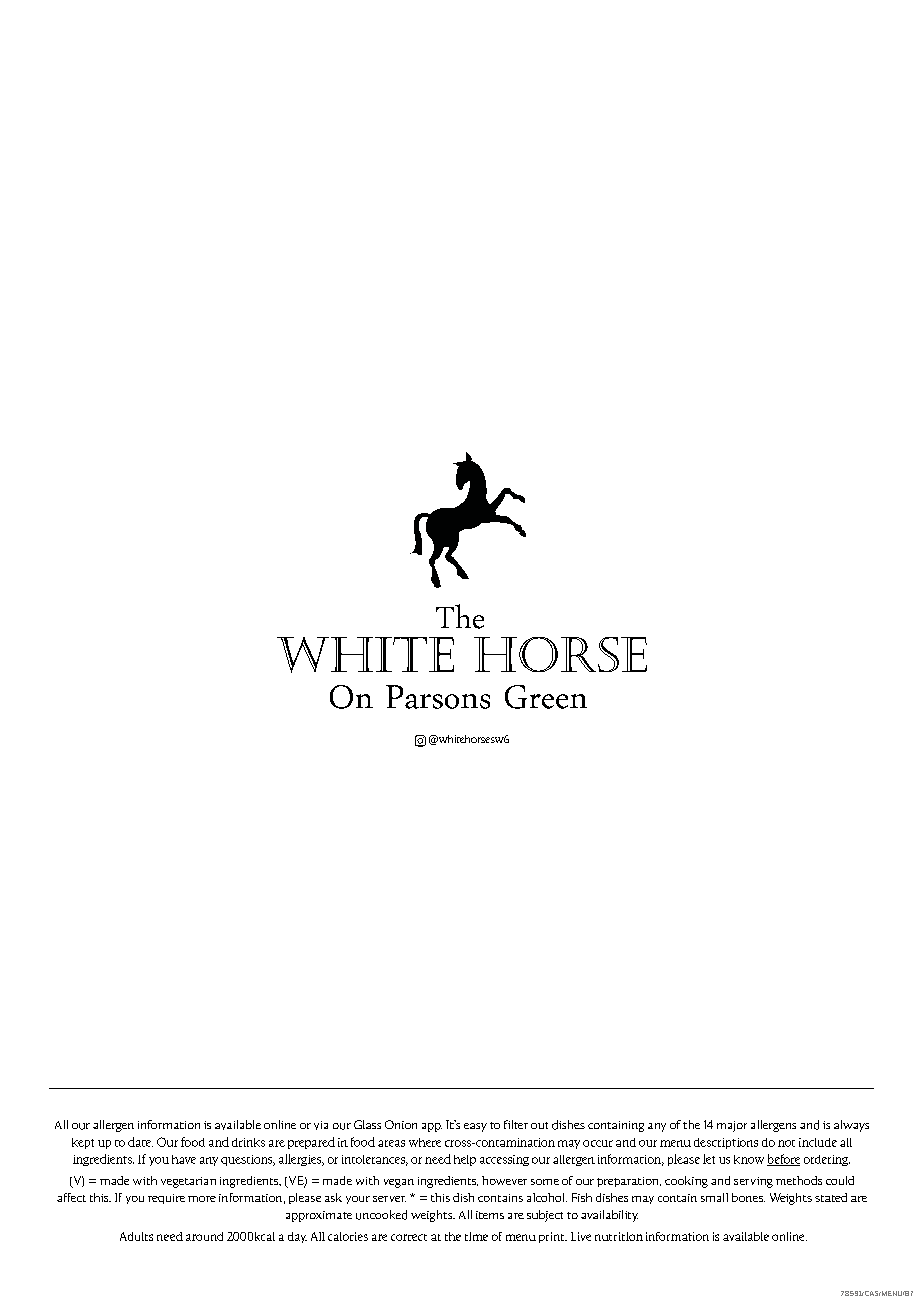 This document has width=924, height=1308. What do you see at coordinates (438, 697) in the document?
I see `Parsons` at bounding box center [438, 697].
